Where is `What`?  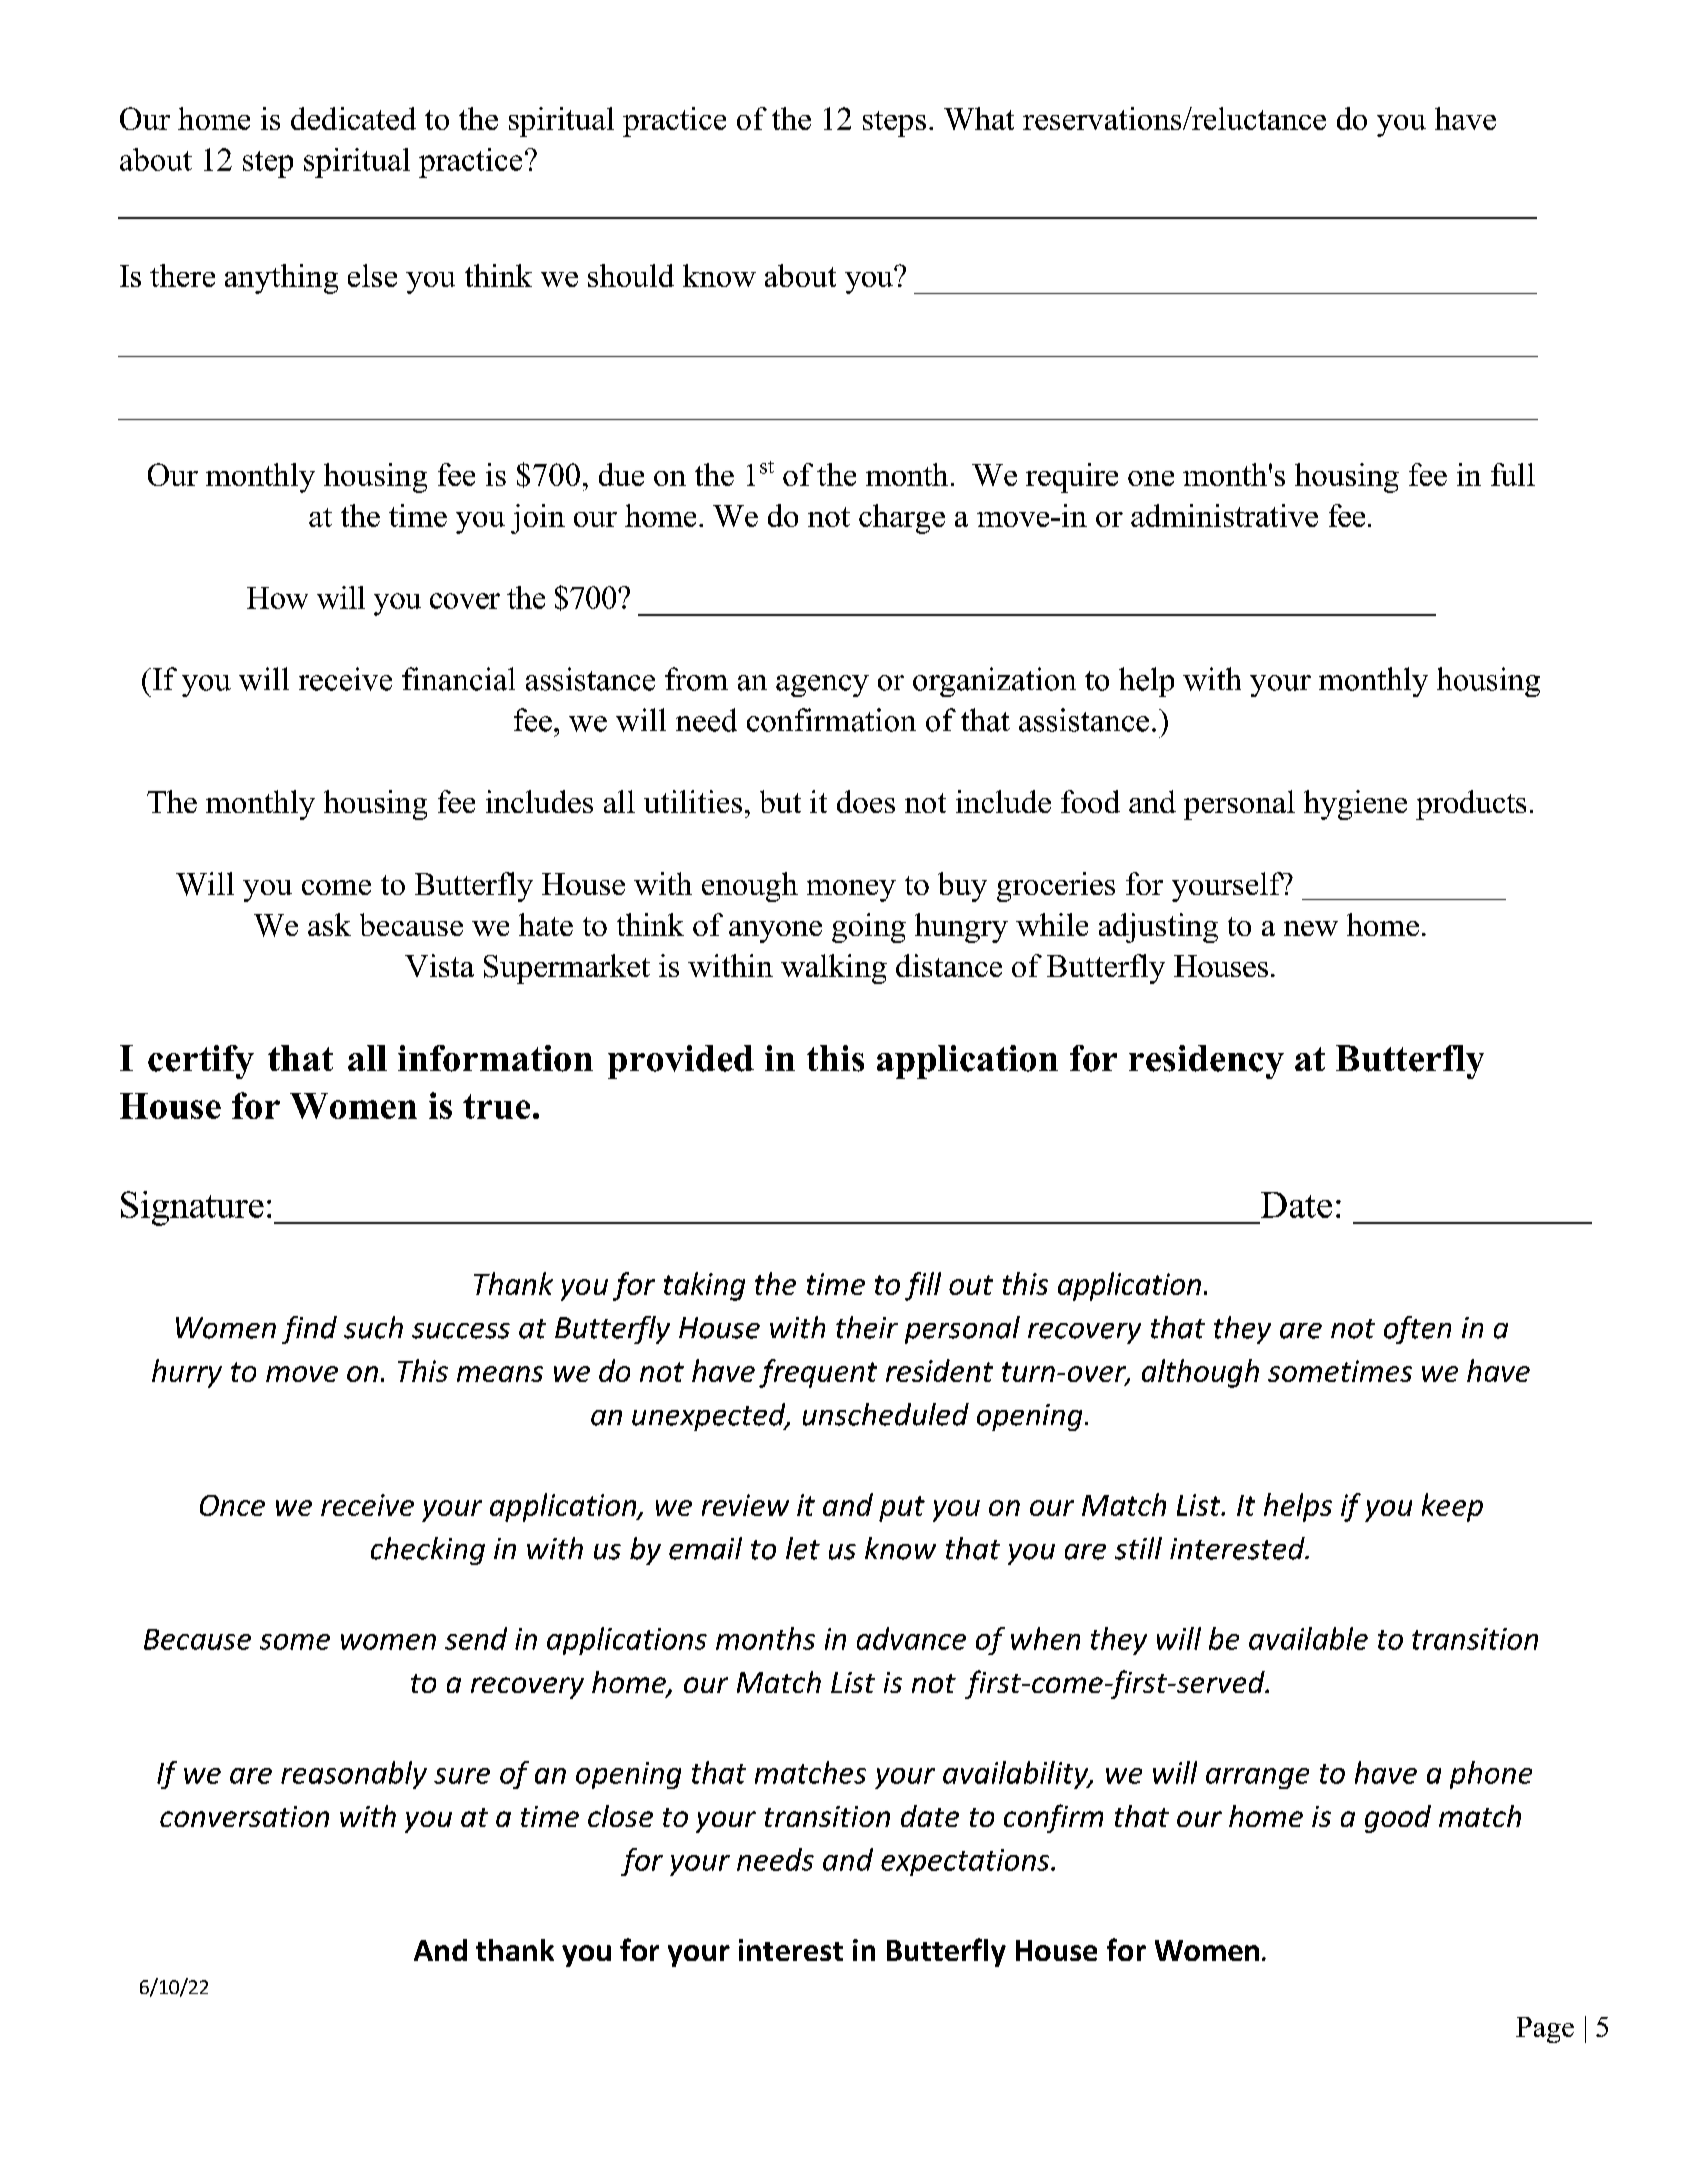
What is located at coordinates (979, 118).
